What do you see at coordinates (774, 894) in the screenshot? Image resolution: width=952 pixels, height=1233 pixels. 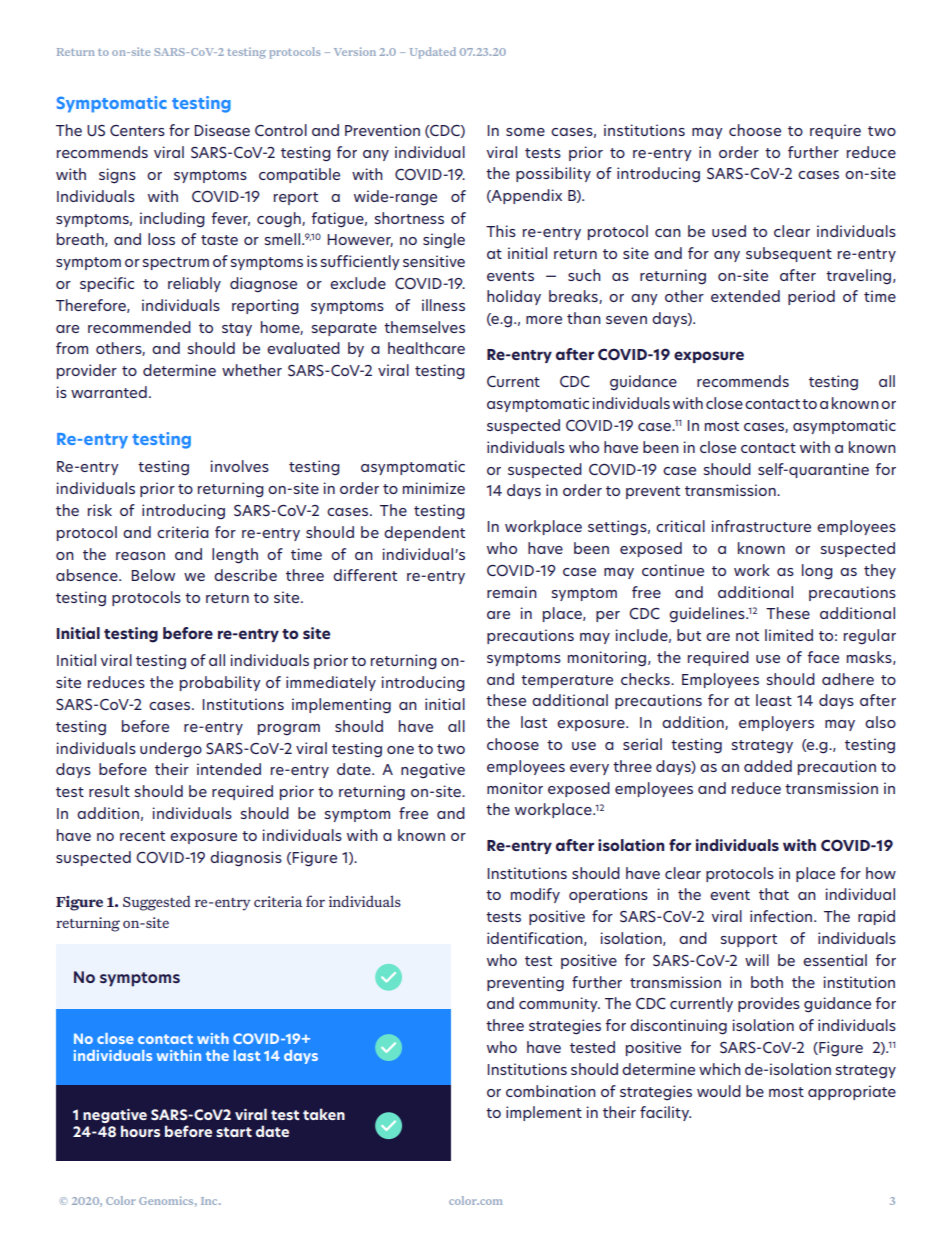 I see `that` at bounding box center [774, 894].
